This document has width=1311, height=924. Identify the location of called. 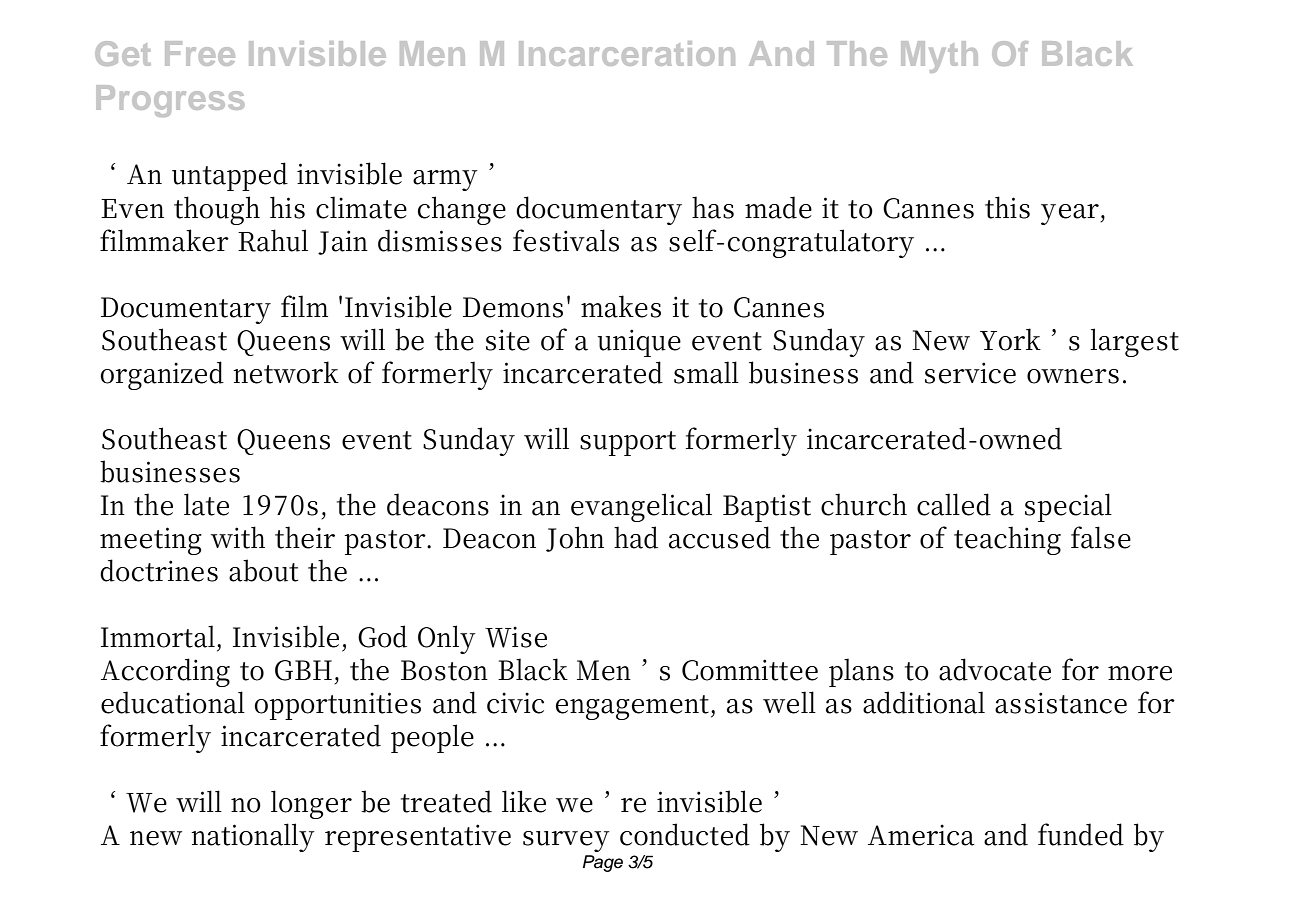
(954, 504).
